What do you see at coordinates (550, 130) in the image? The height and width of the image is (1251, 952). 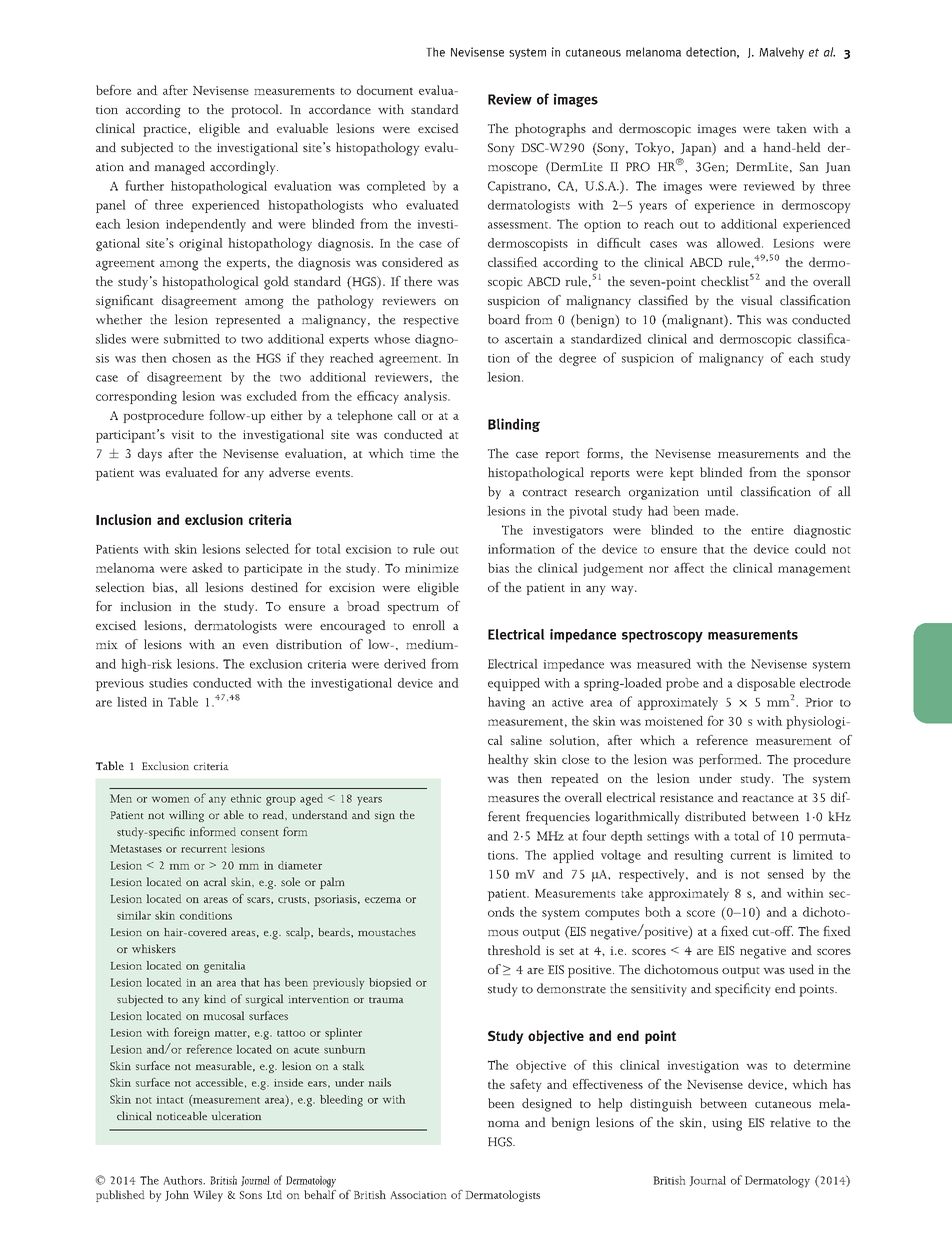 I see `photographs` at bounding box center [550, 130].
